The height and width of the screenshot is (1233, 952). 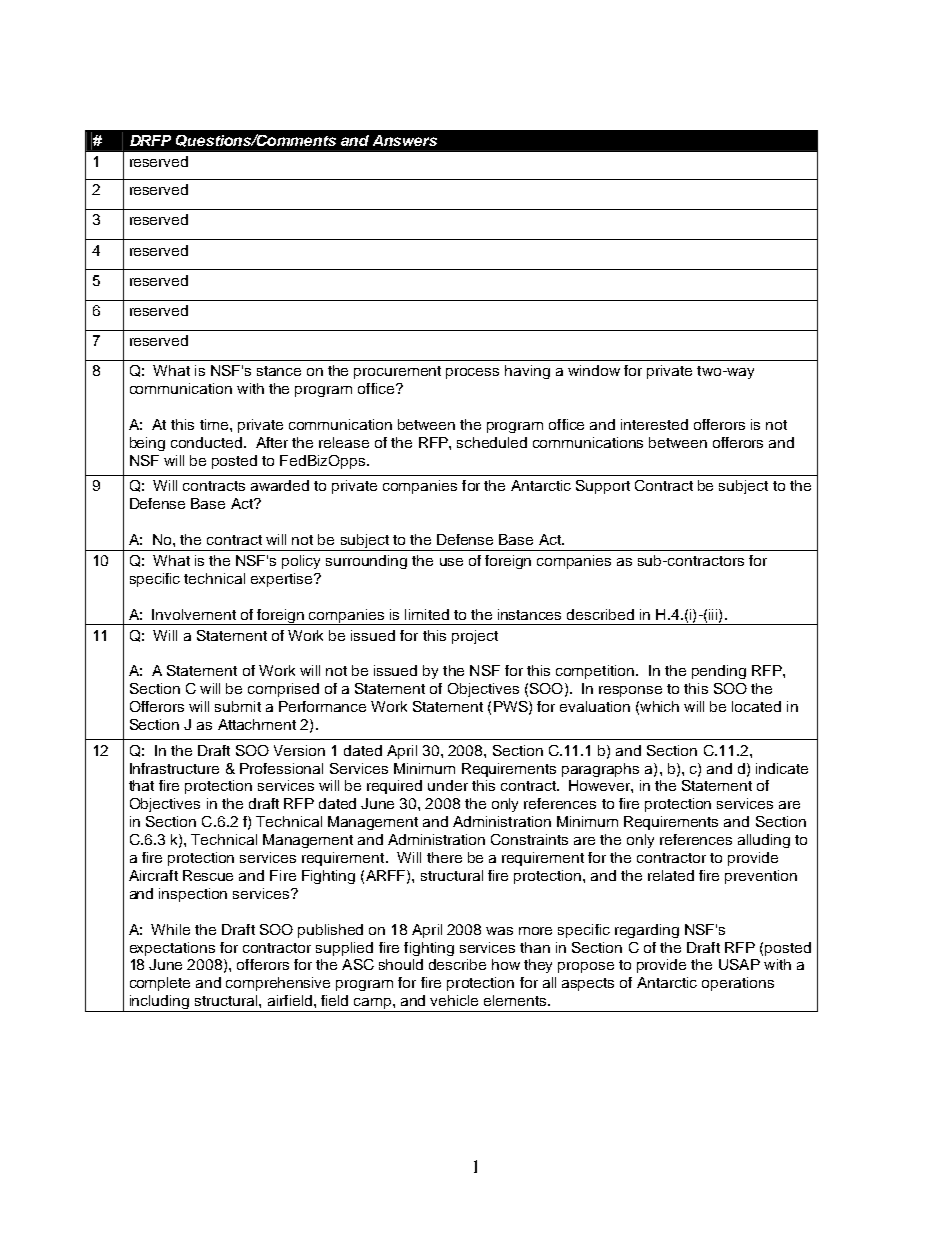 What do you see at coordinates (283, 580) in the screenshot?
I see `expertise` at bounding box center [283, 580].
